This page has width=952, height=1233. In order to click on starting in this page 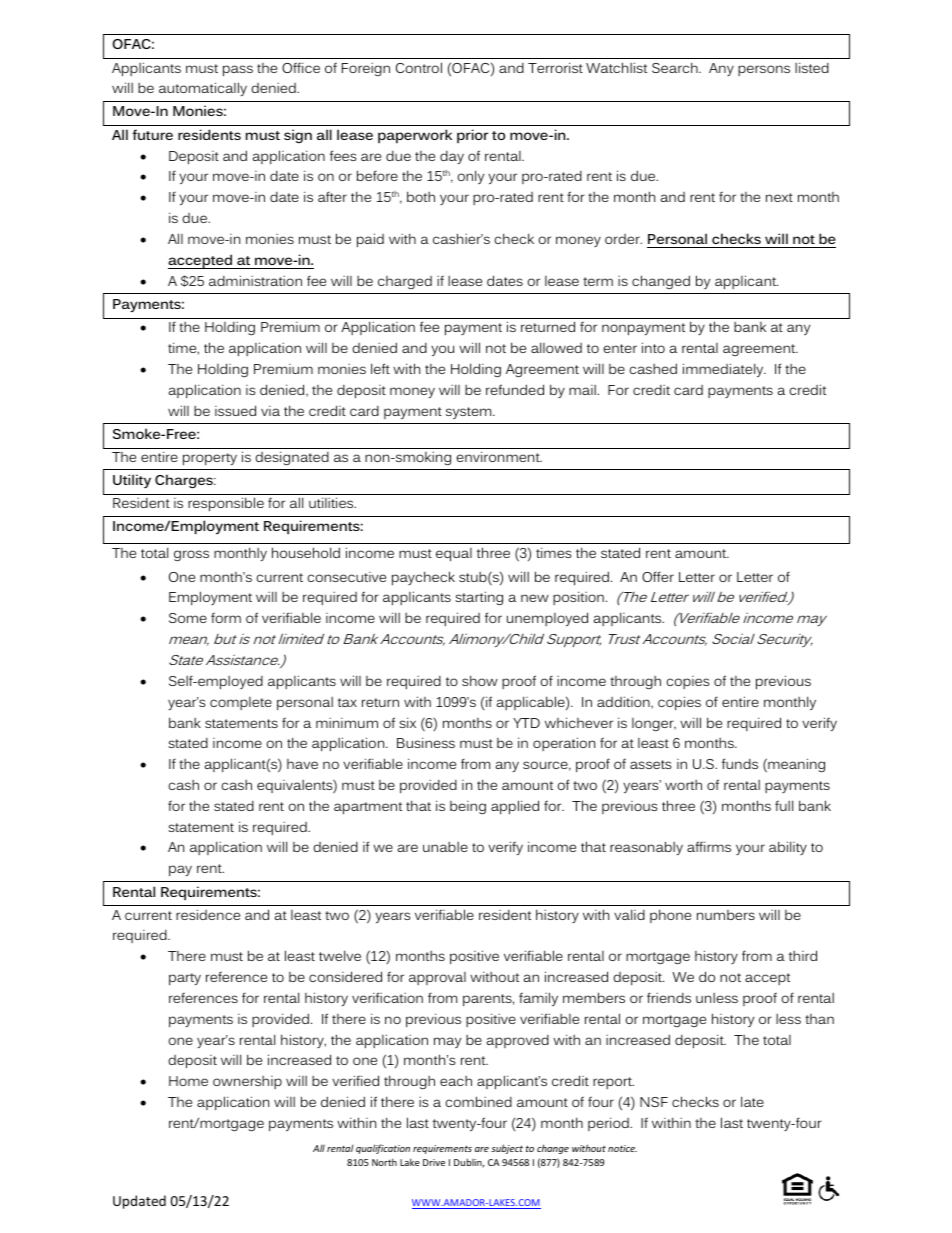, I will do `click(479, 598)`.
